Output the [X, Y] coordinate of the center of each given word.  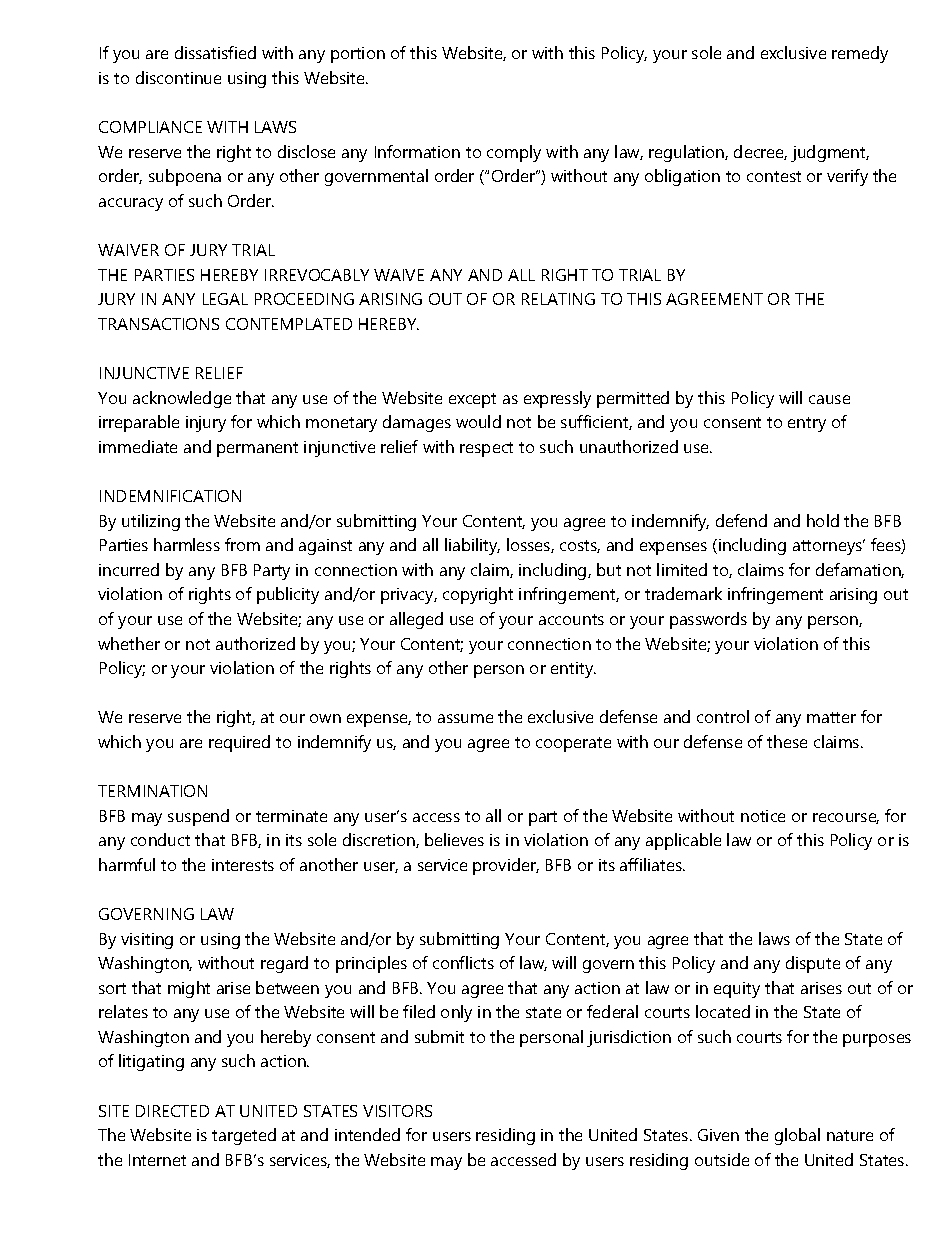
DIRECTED [172, 1111]
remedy [860, 54]
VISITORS [397, 1111]
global [797, 1136]
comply [514, 153]
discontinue [178, 77]
